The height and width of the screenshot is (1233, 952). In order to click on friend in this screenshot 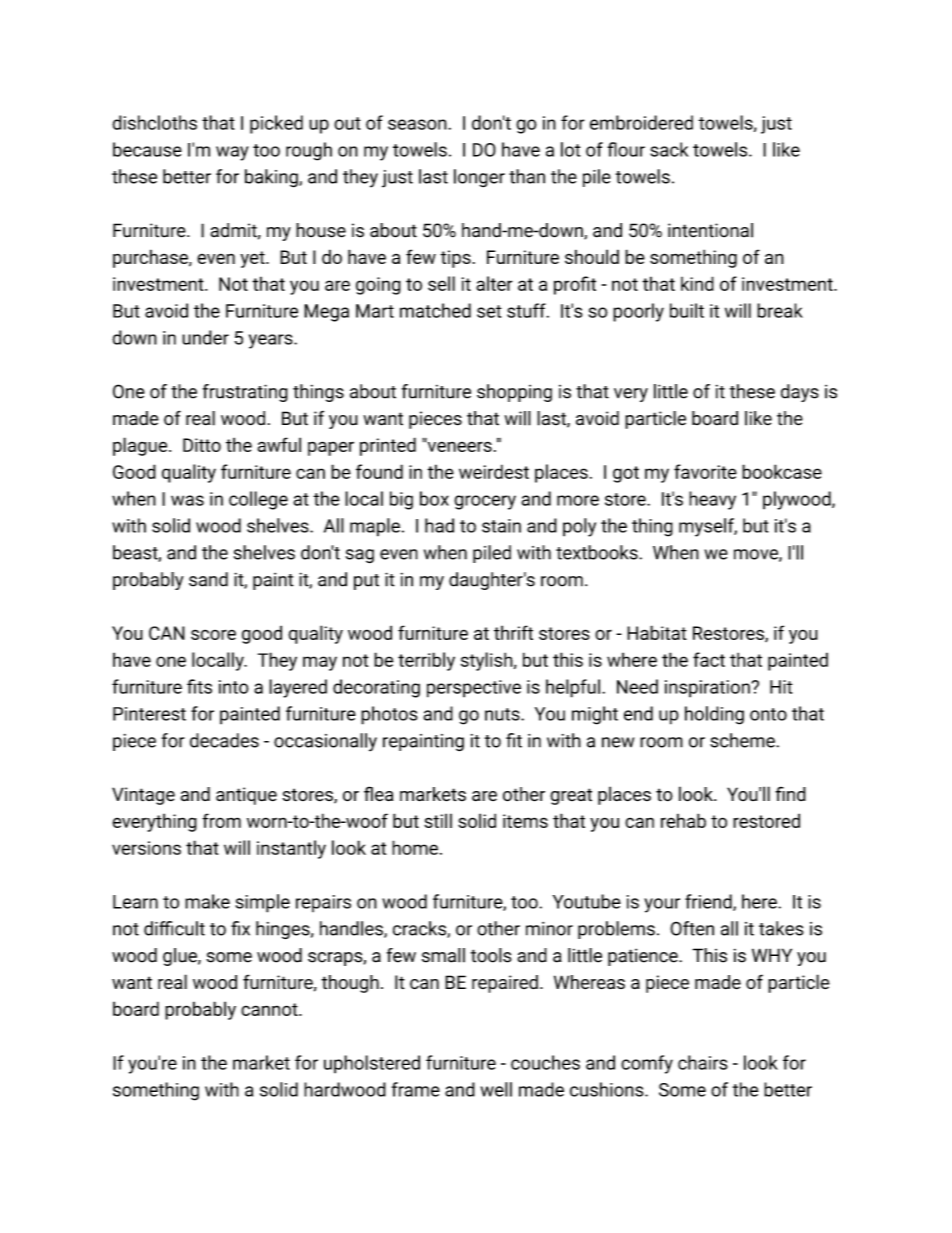, I will do `click(709, 902)`.
